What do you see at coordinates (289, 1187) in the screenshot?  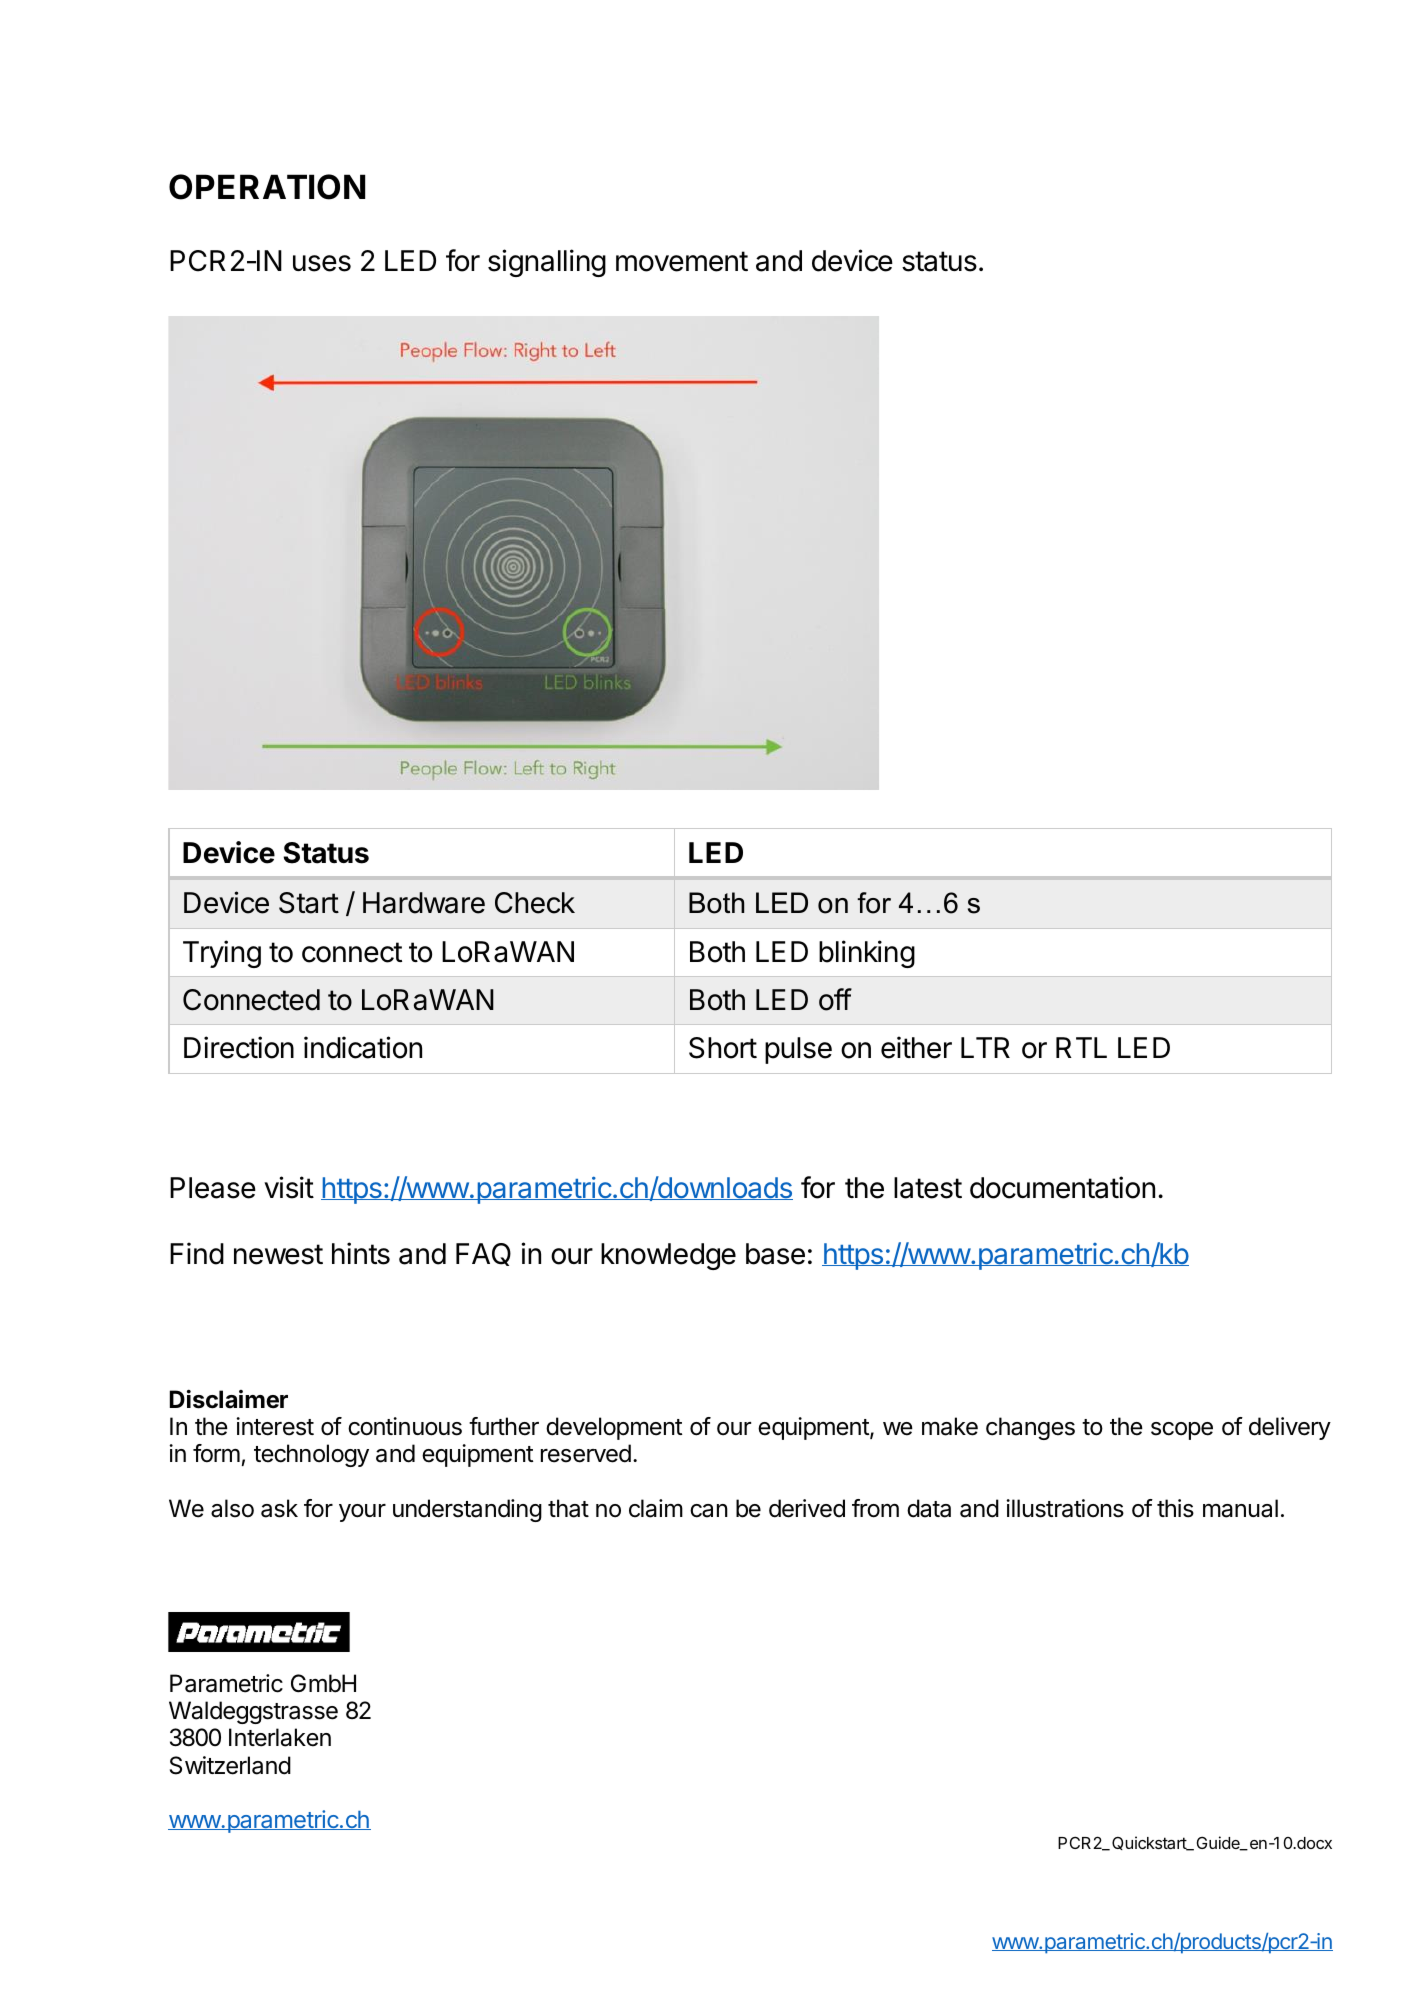 I see `visit` at bounding box center [289, 1187].
